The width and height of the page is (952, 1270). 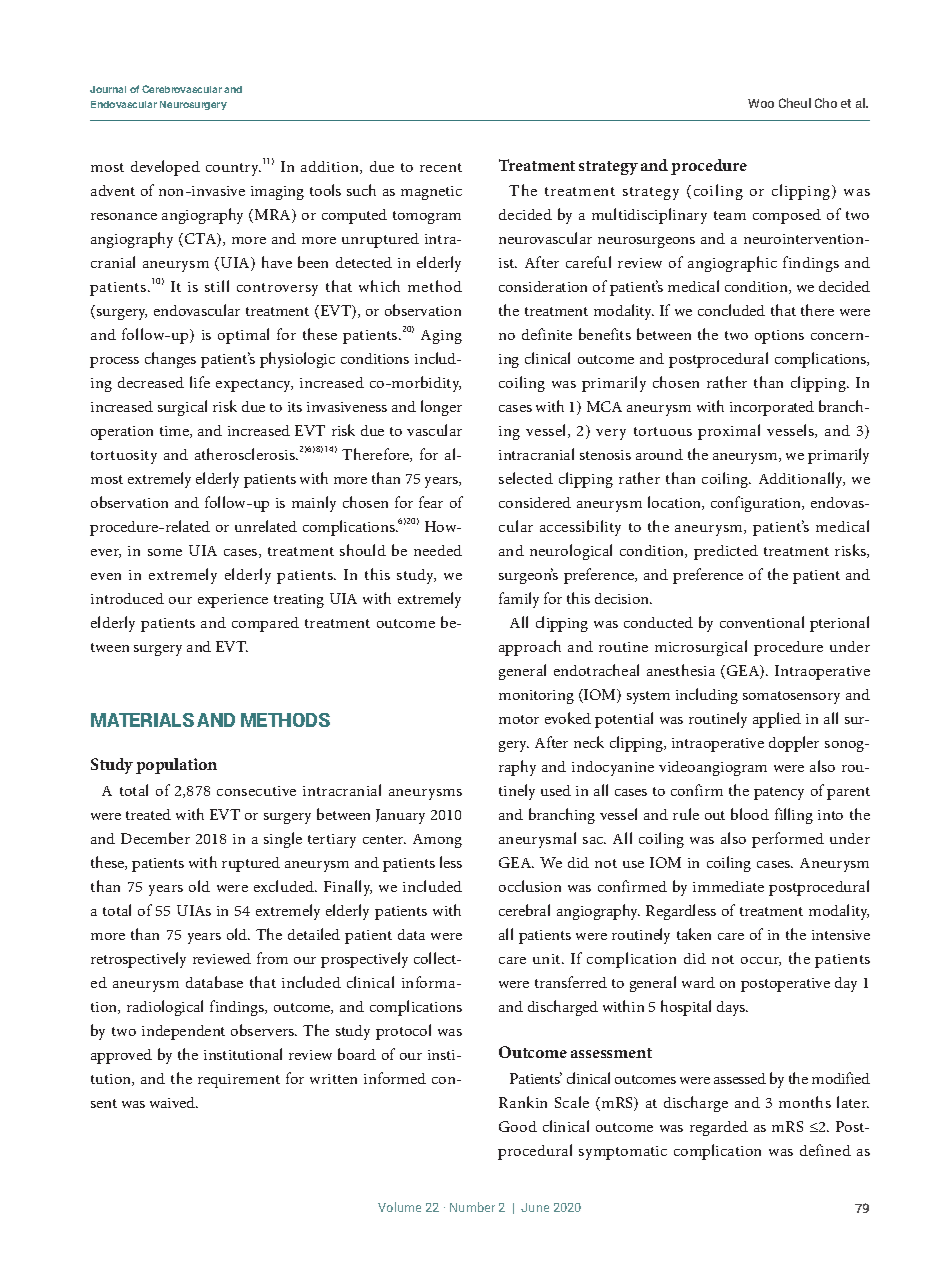 What do you see at coordinates (165, 168) in the page?
I see `developed` at bounding box center [165, 168].
